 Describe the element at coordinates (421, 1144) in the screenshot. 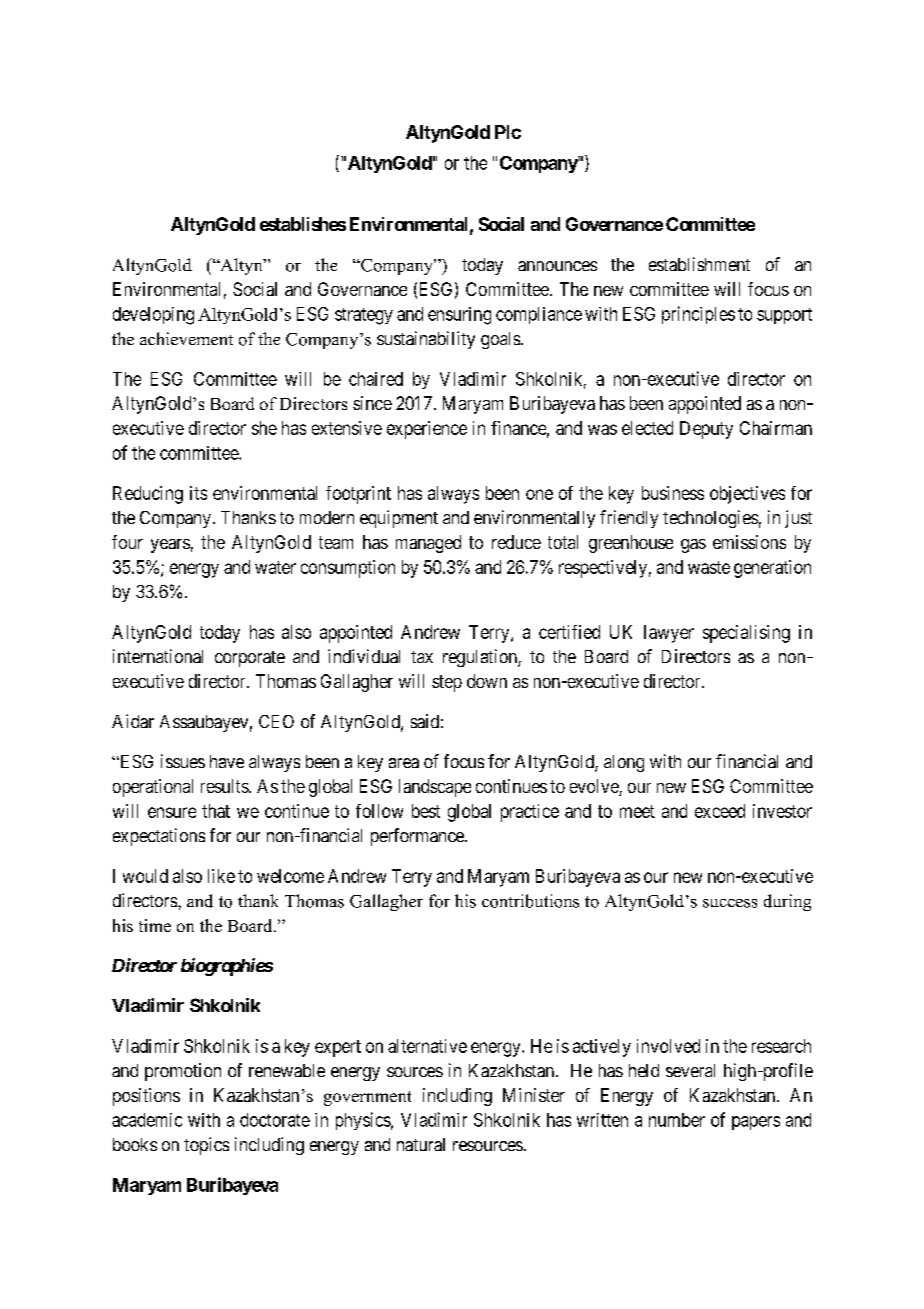

I see `natural` at that location.
